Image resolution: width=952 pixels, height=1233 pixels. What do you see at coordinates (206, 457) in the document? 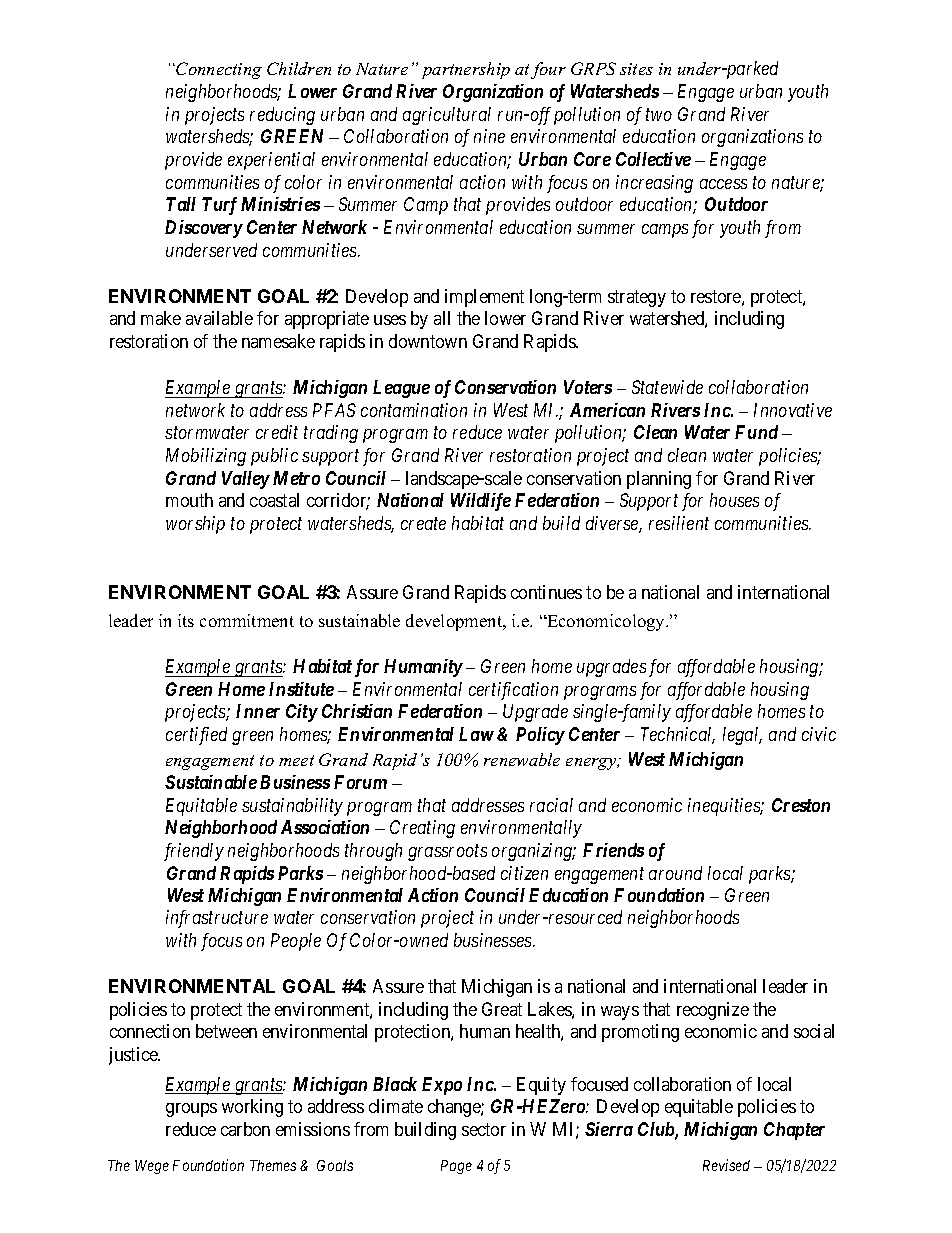
I see `Mobilizing` at bounding box center [206, 457].
